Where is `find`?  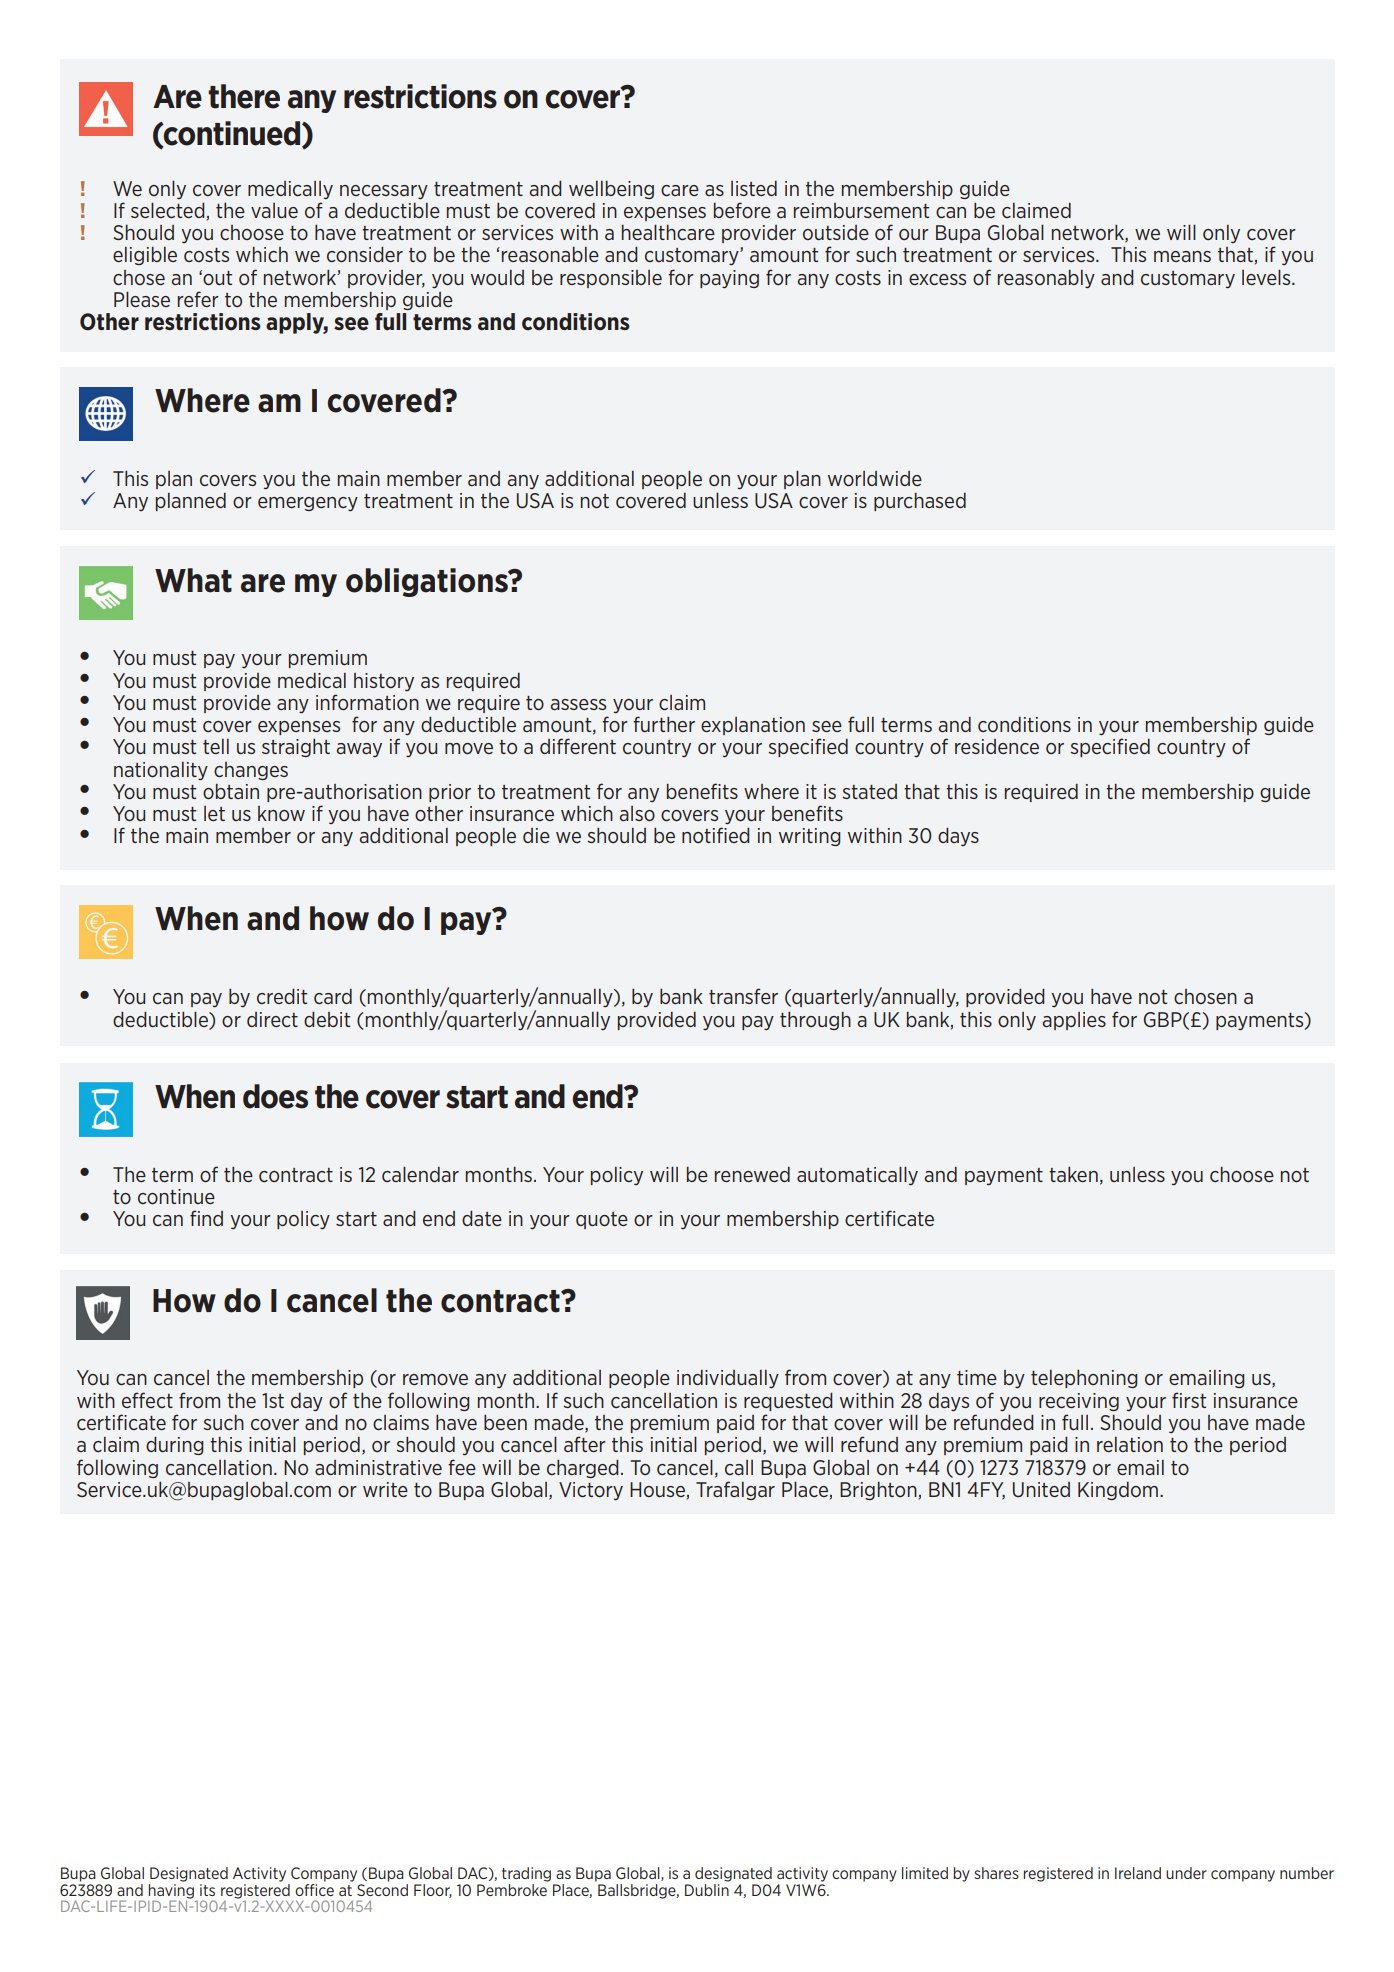 find is located at coordinates (206, 1218).
